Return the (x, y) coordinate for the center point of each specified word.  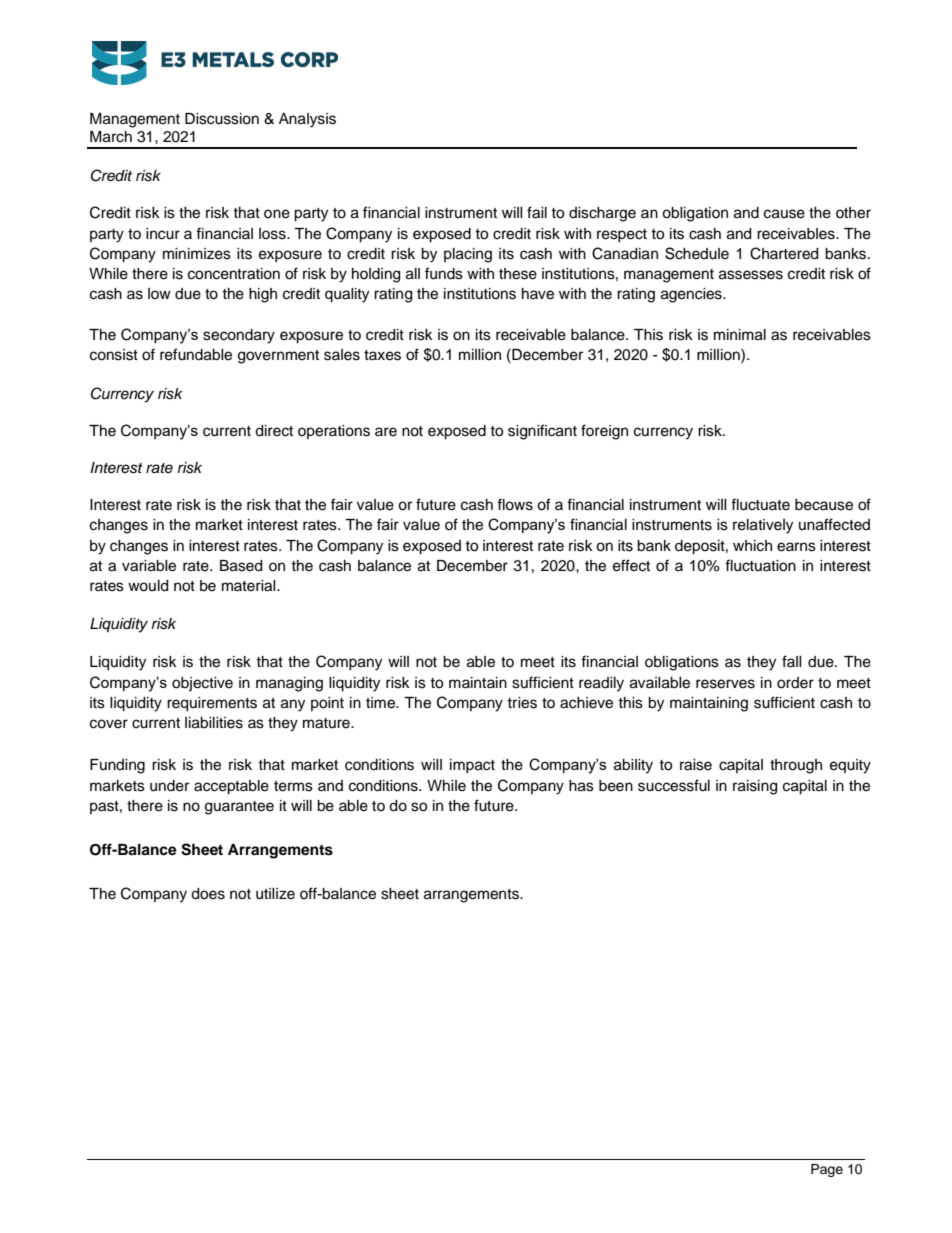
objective (202, 684)
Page (827, 1170)
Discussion (222, 119)
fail (537, 212)
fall (792, 661)
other (853, 213)
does (208, 894)
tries (522, 703)
